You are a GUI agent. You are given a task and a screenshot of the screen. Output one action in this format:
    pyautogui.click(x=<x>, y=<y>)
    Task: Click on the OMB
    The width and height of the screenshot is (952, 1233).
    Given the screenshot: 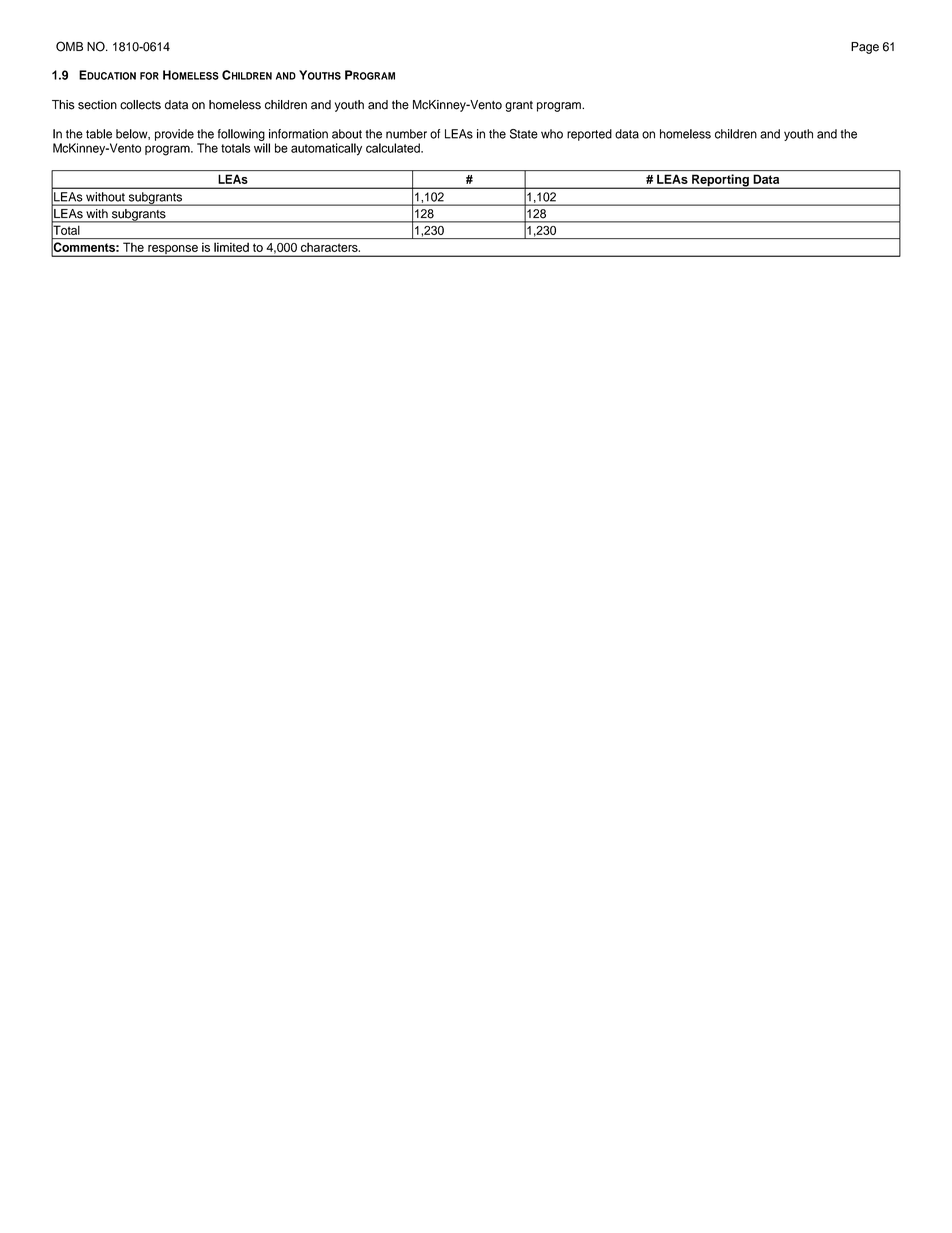 What is the action you would take?
    pyautogui.click(x=69, y=46)
